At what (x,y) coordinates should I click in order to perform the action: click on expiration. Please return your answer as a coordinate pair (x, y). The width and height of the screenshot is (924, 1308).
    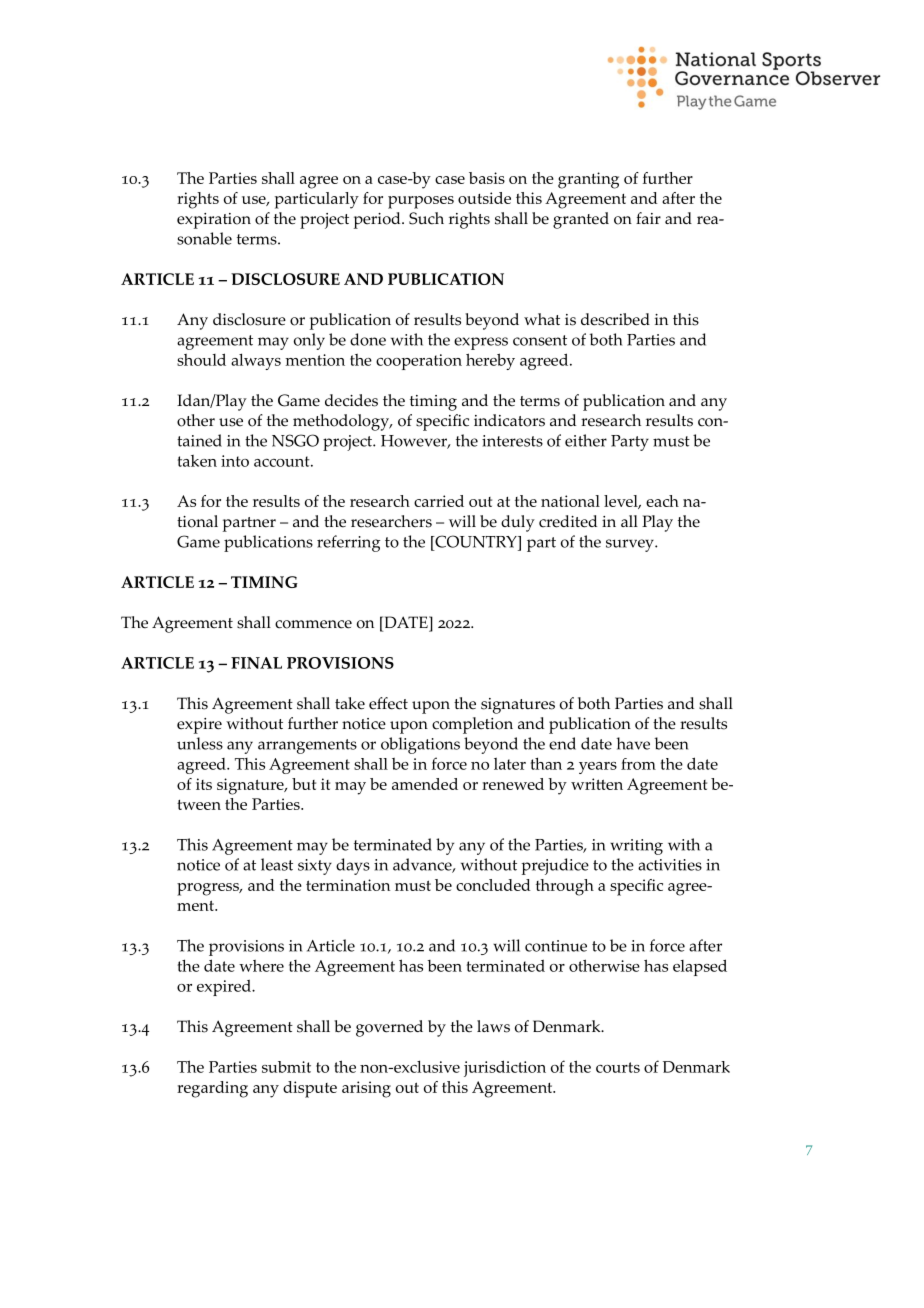
    Looking at the image, I should click on (214, 221).
